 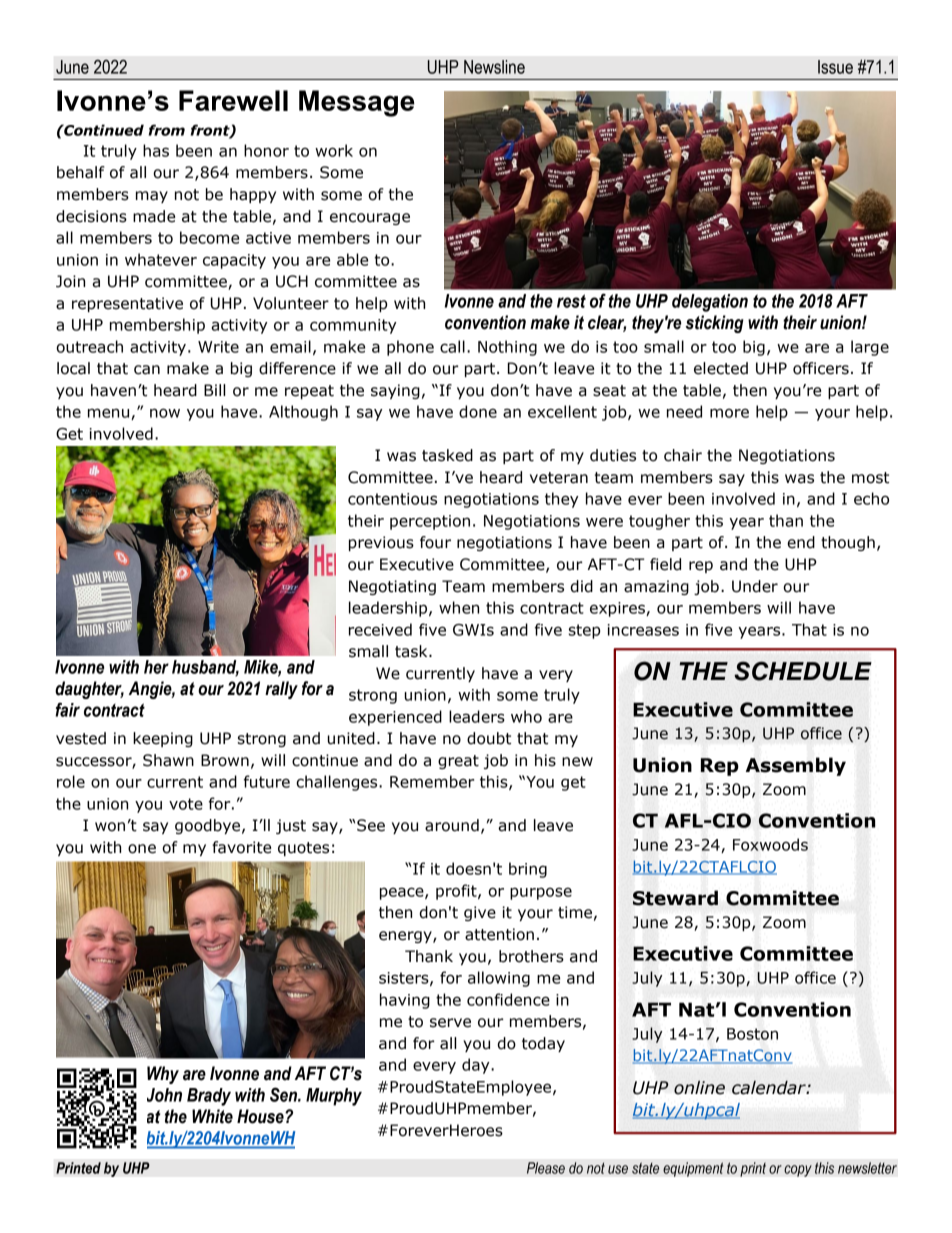 I want to click on copy, so click(x=798, y=1171).
